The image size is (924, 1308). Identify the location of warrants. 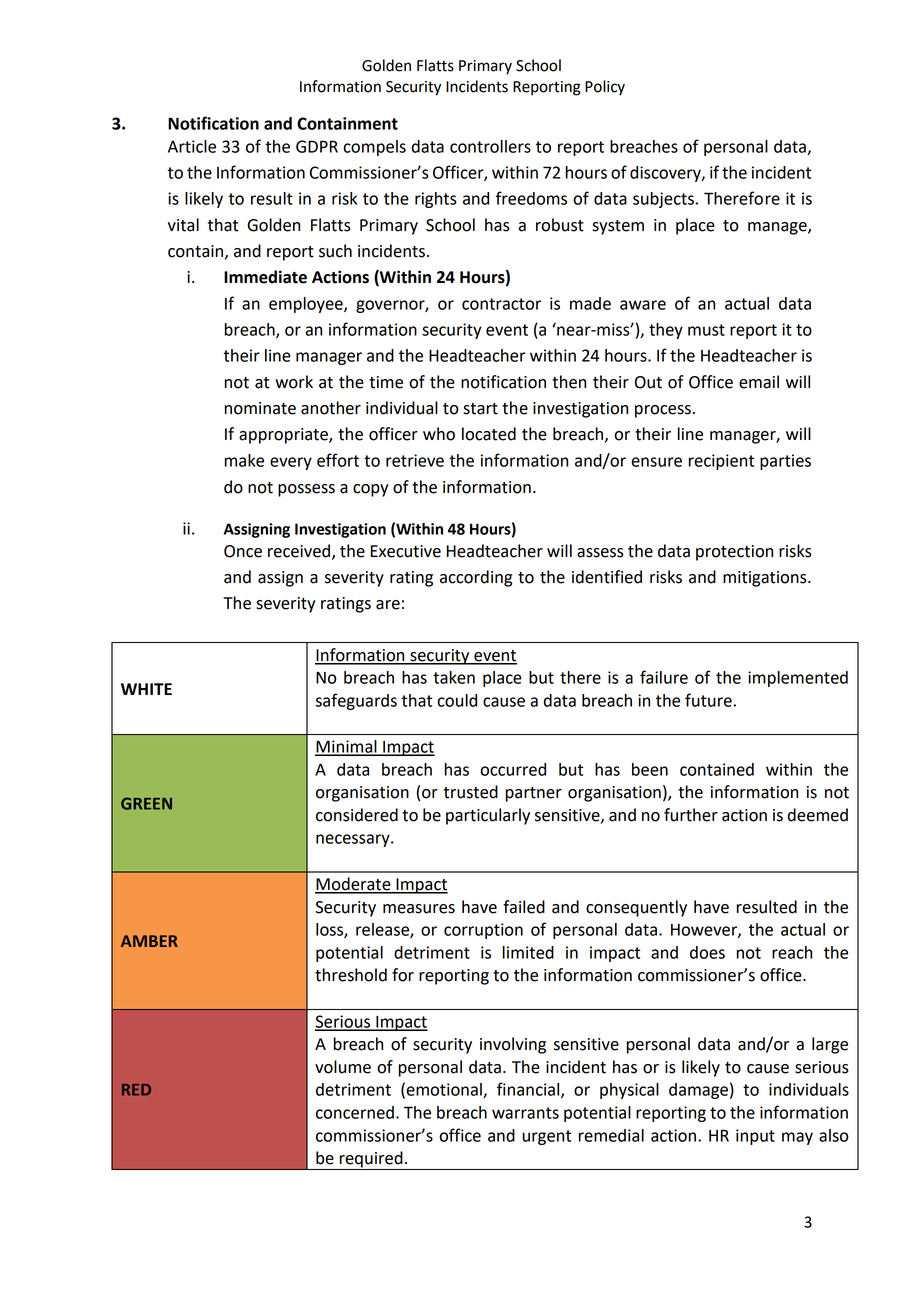
(525, 1113).
